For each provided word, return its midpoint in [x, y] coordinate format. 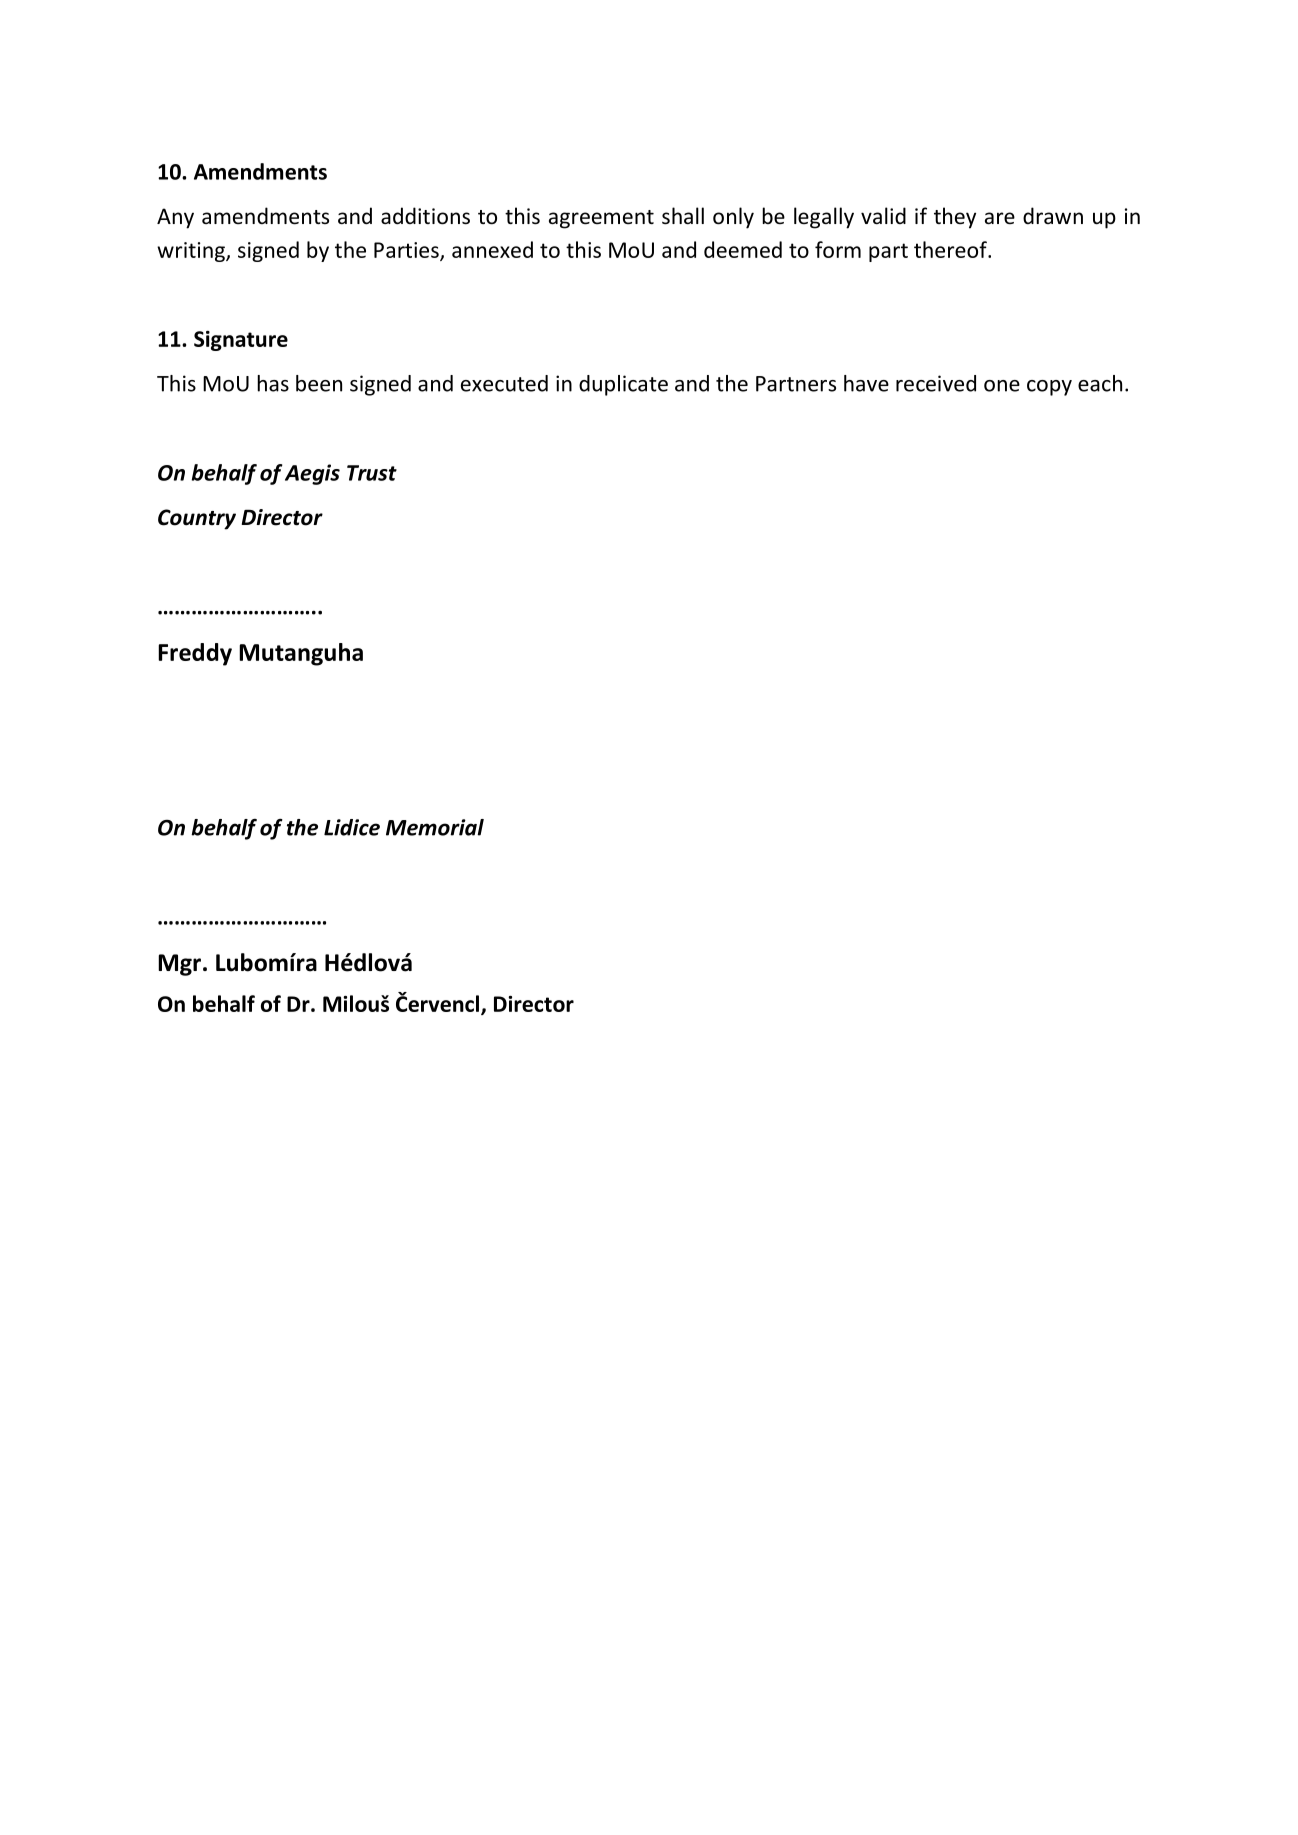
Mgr [179, 965]
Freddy [195, 654]
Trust [372, 473]
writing [192, 252]
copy [1049, 388]
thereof [951, 249]
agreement [601, 219]
